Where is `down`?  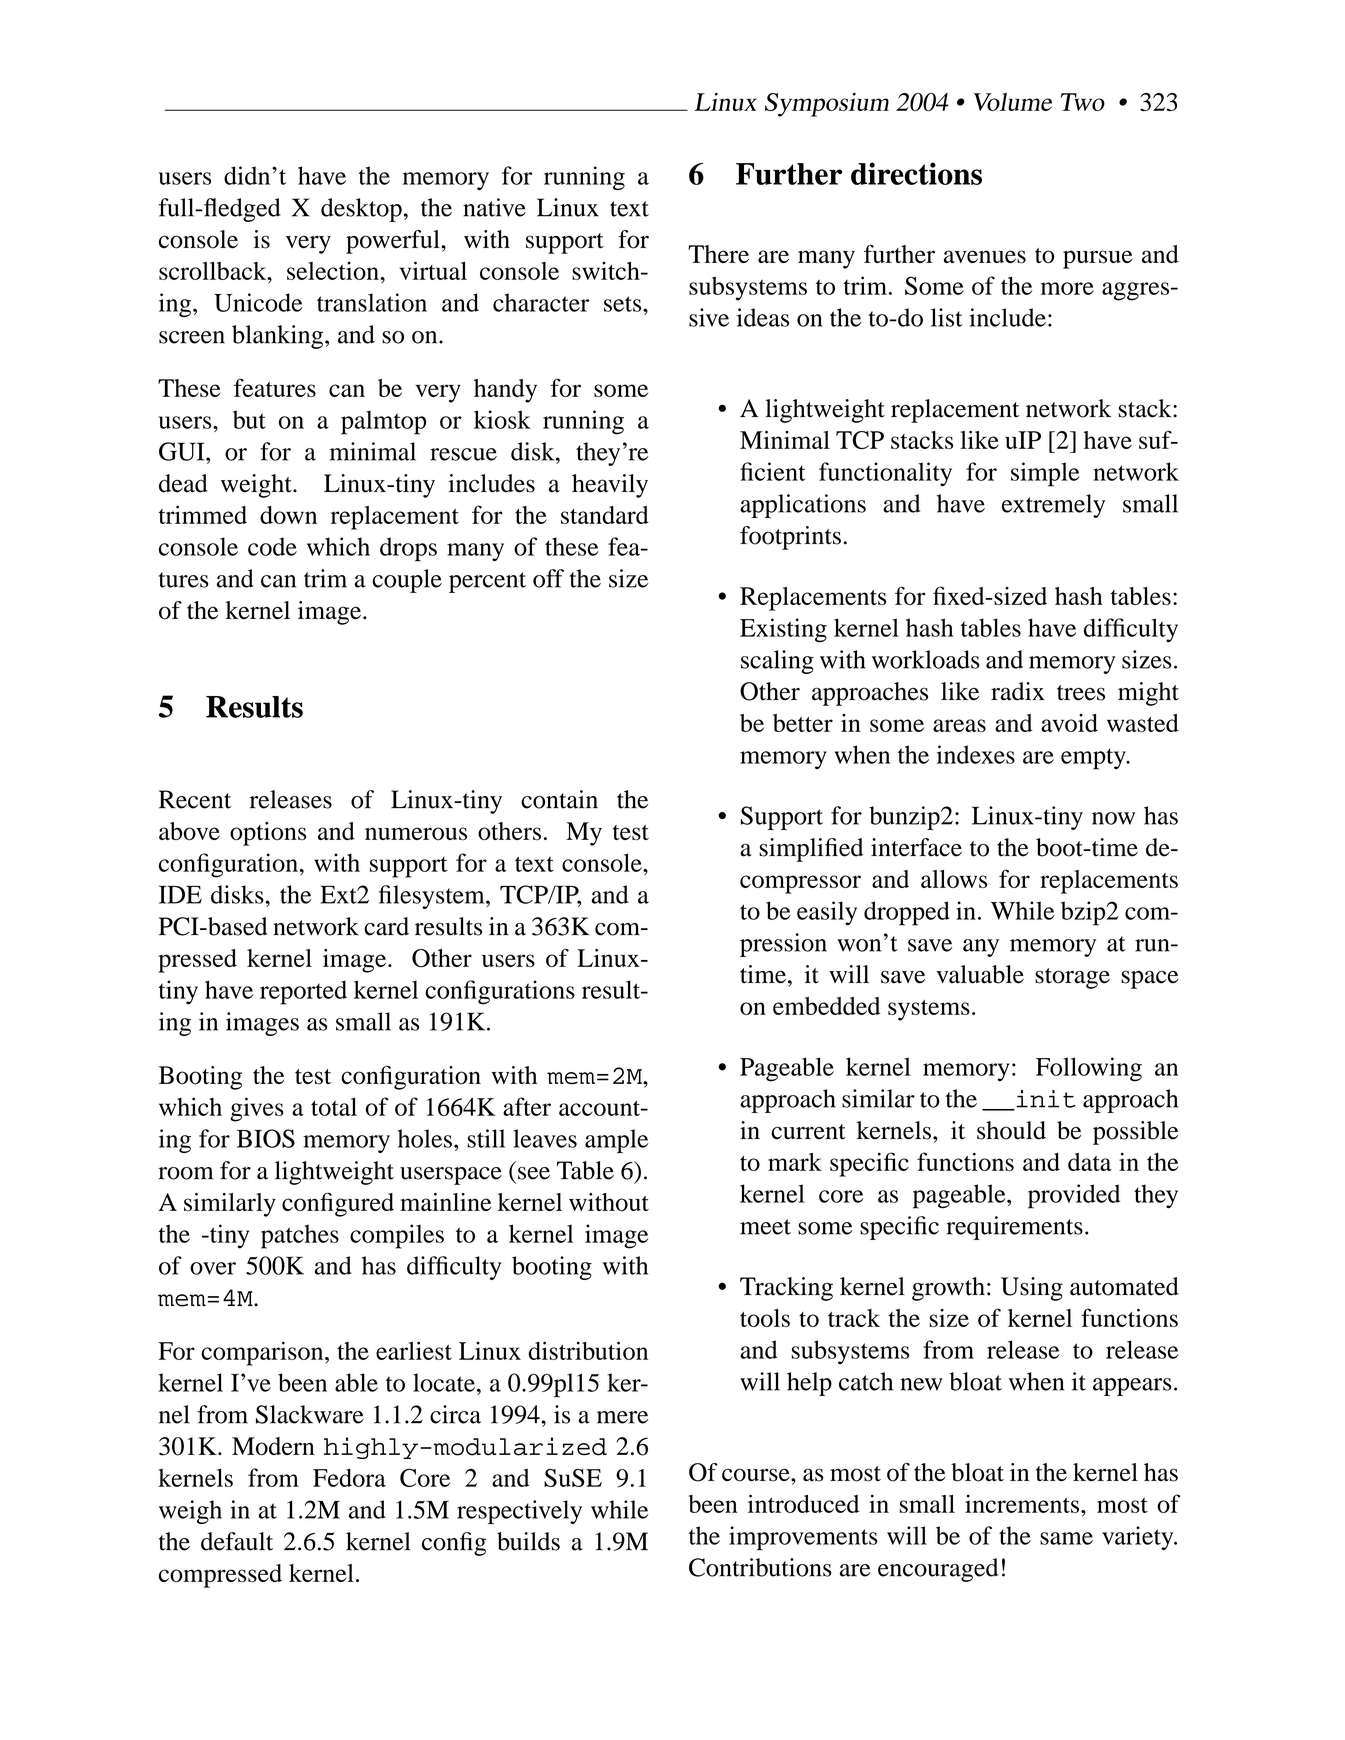
down is located at coordinates (288, 515).
